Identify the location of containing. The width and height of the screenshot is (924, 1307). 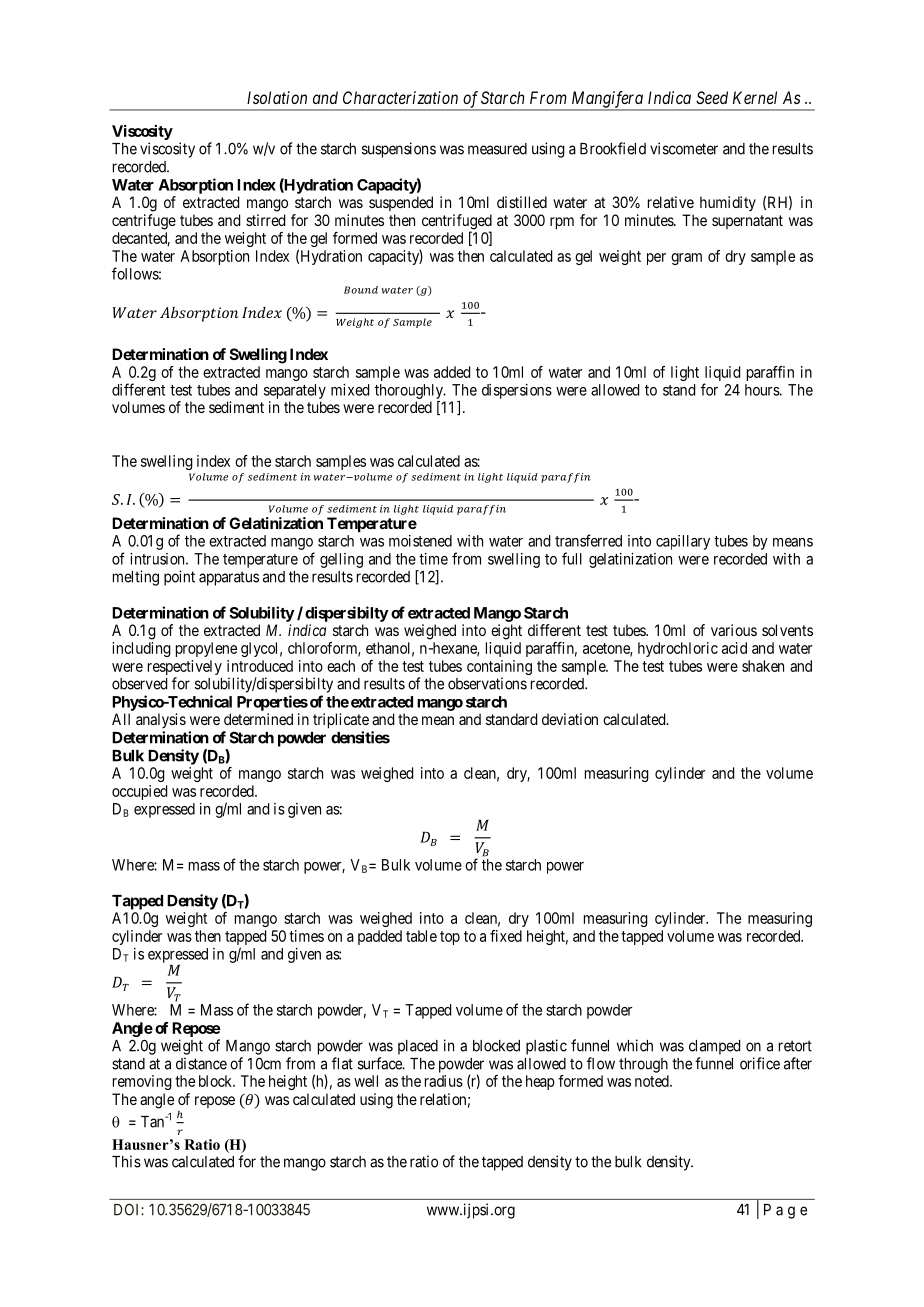
(499, 669).
